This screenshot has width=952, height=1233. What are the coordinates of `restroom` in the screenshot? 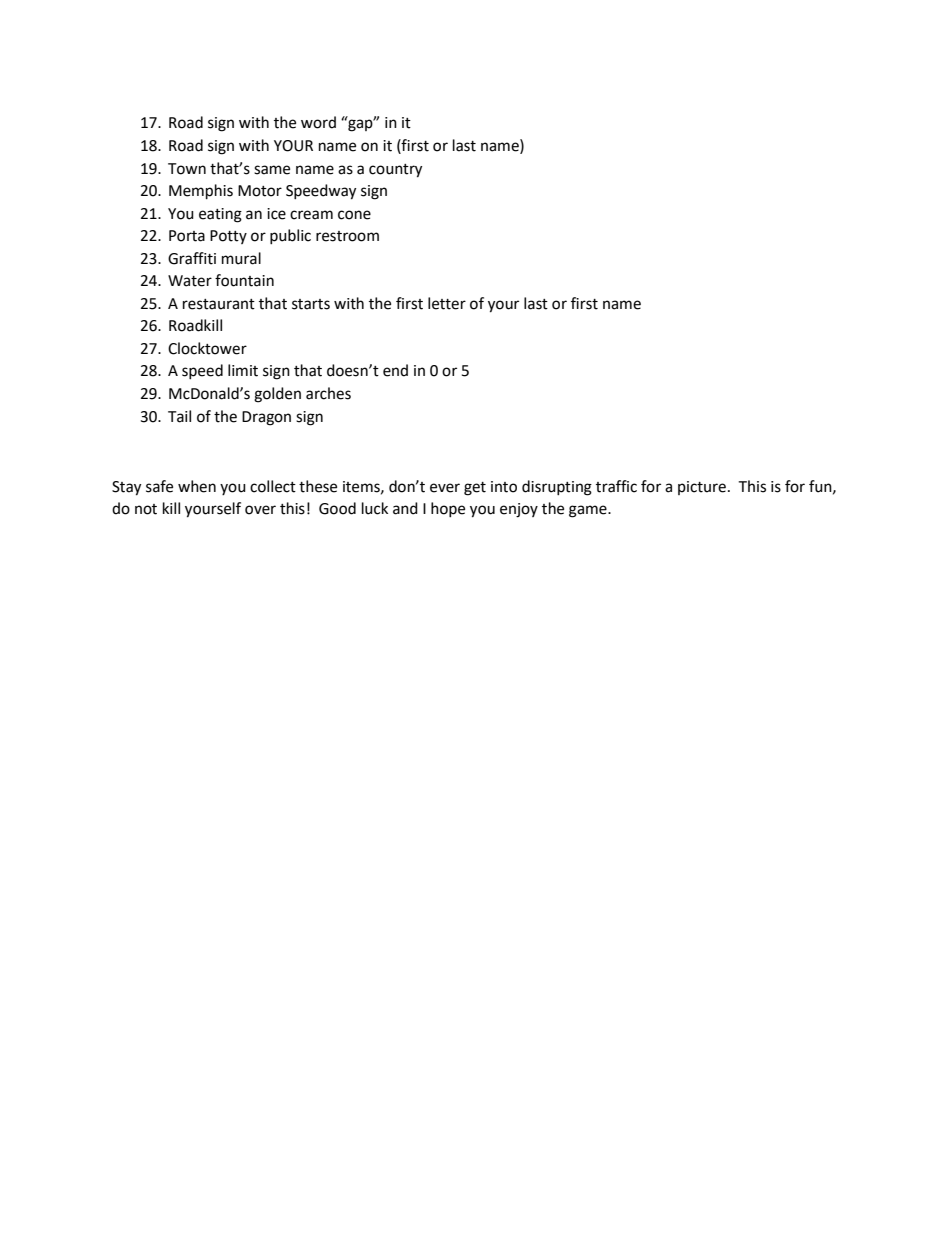 It's located at (347, 236).
